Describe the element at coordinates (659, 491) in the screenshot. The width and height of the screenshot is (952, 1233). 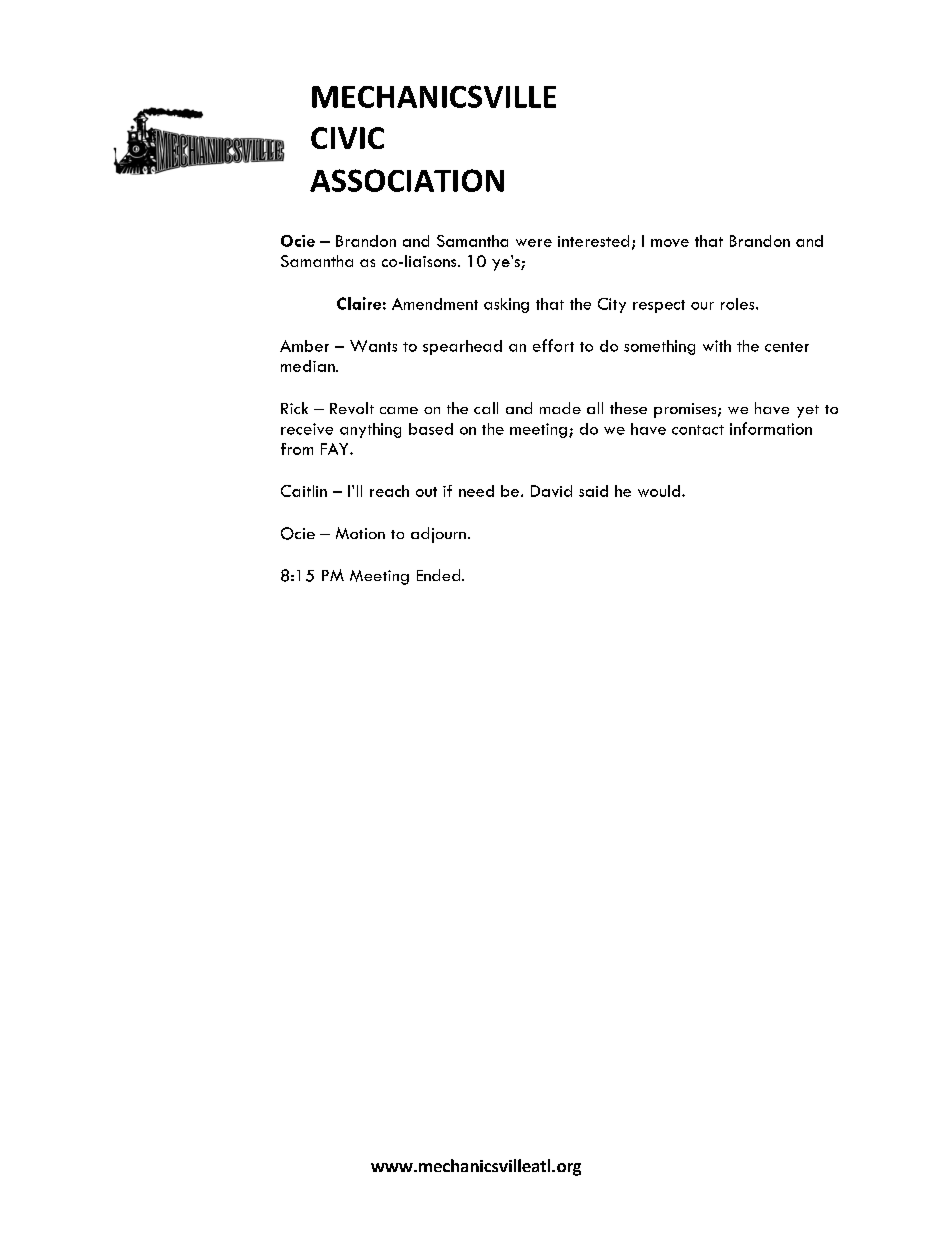
I see `would` at that location.
